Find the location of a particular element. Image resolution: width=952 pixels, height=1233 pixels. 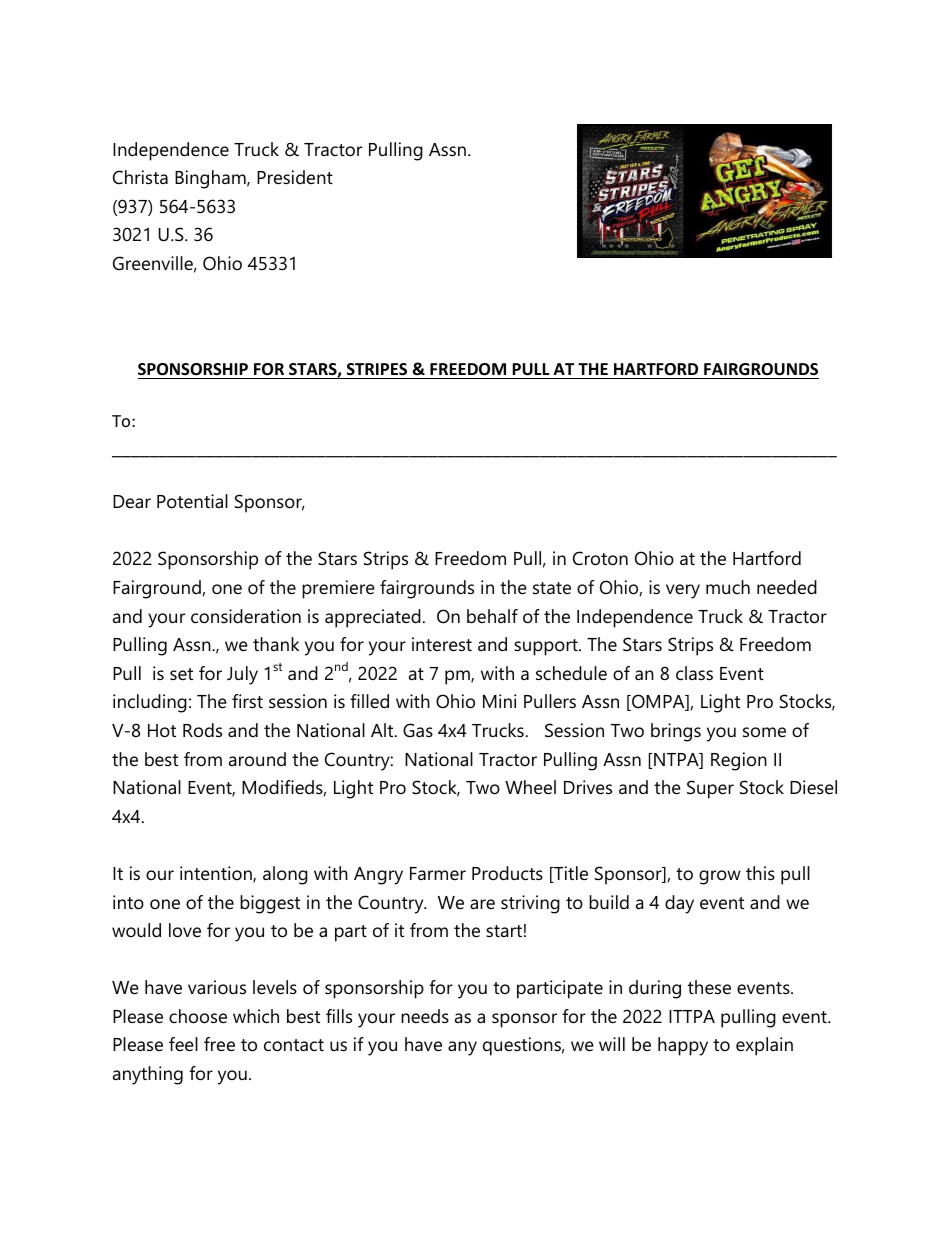

state is located at coordinates (552, 588).
